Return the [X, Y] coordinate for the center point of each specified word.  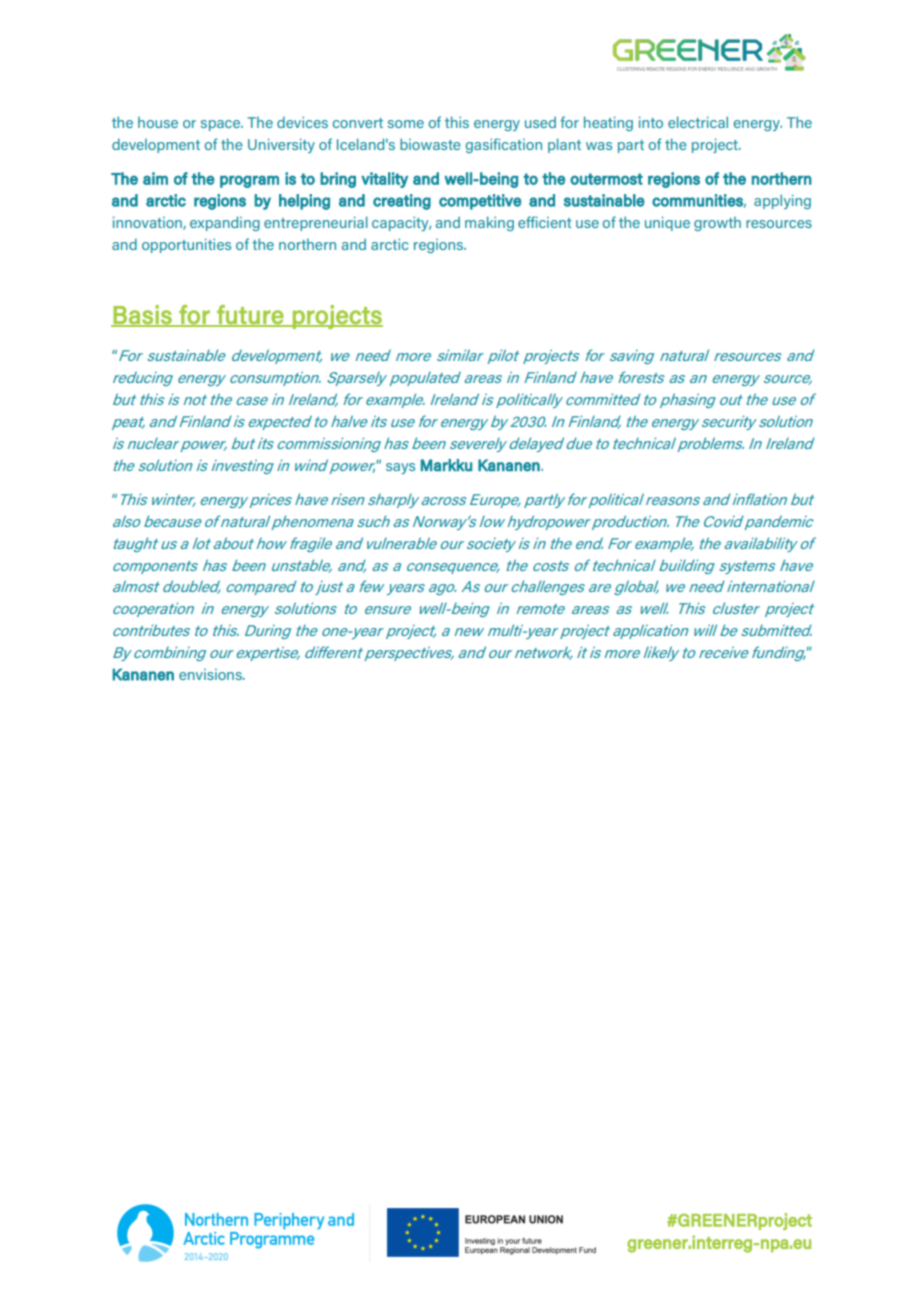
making [489, 223]
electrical [698, 122]
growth [717, 224]
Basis [143, 315]
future [250, 315]
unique [667, 223]
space [221, 125]
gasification [504, 145]
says [400, 468]
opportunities [186, 245]
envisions [211, 674]
